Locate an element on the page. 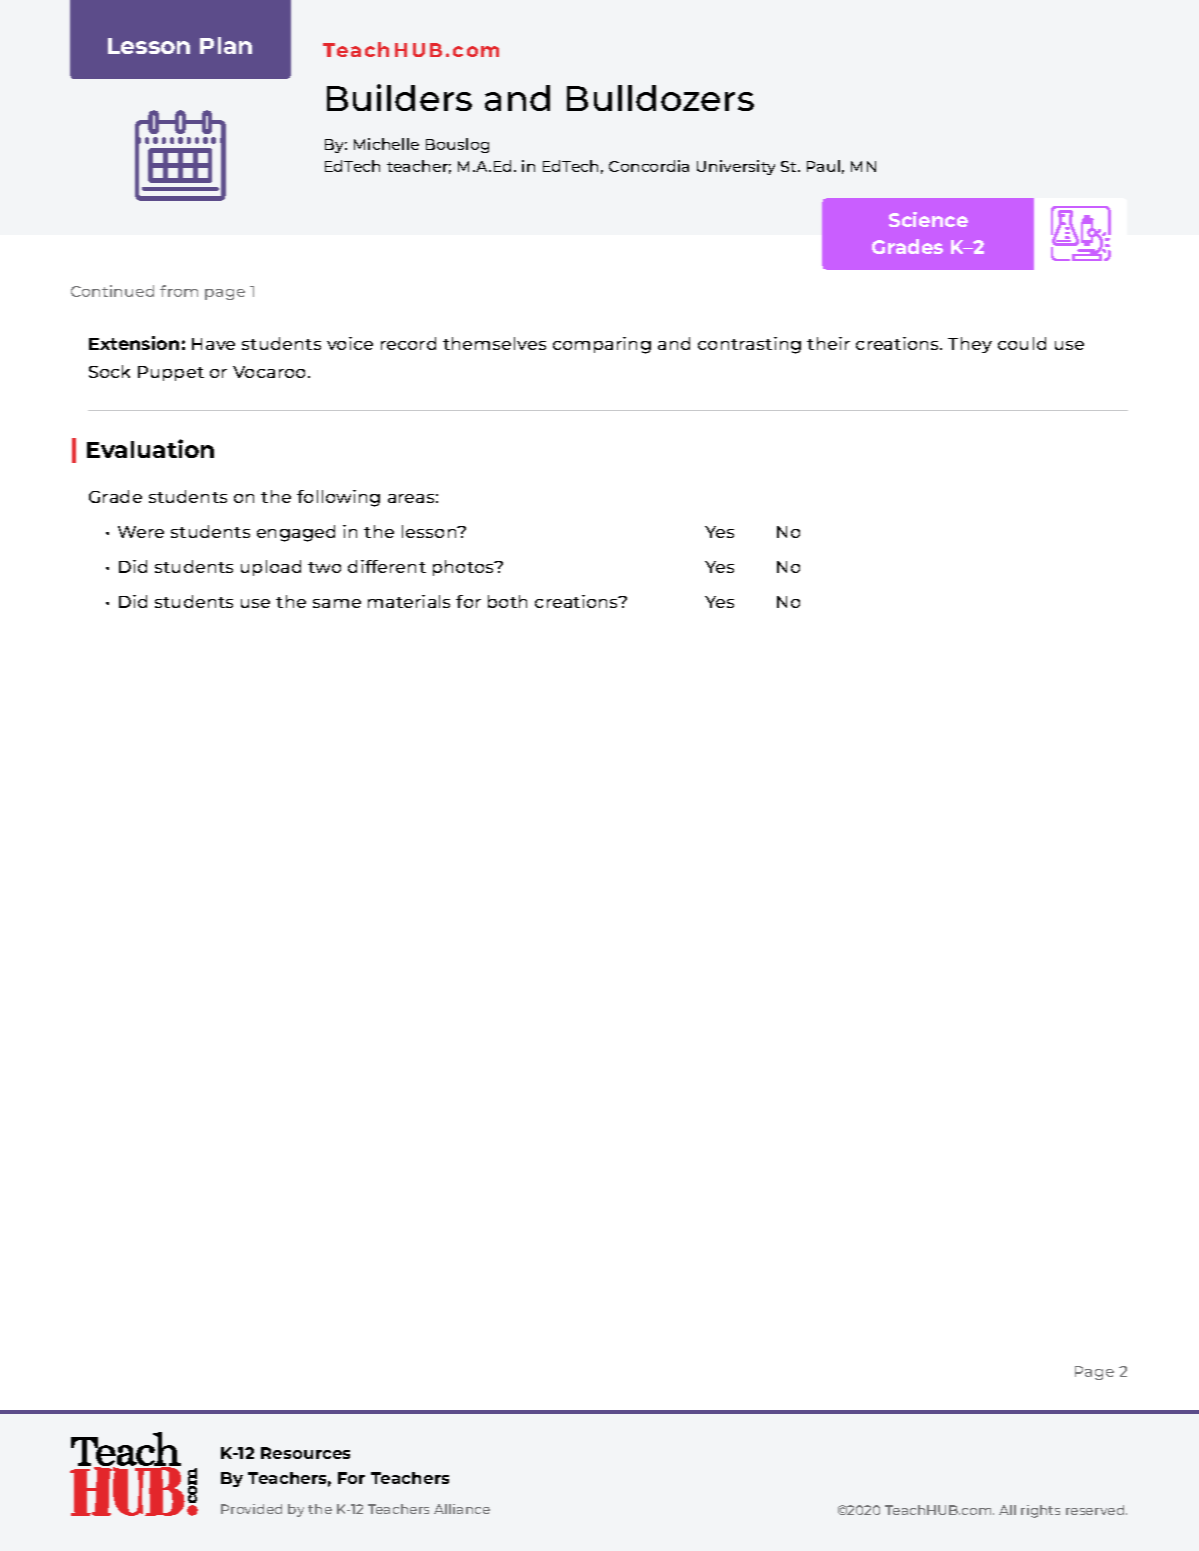  same is located at coordinates (337, 603).
